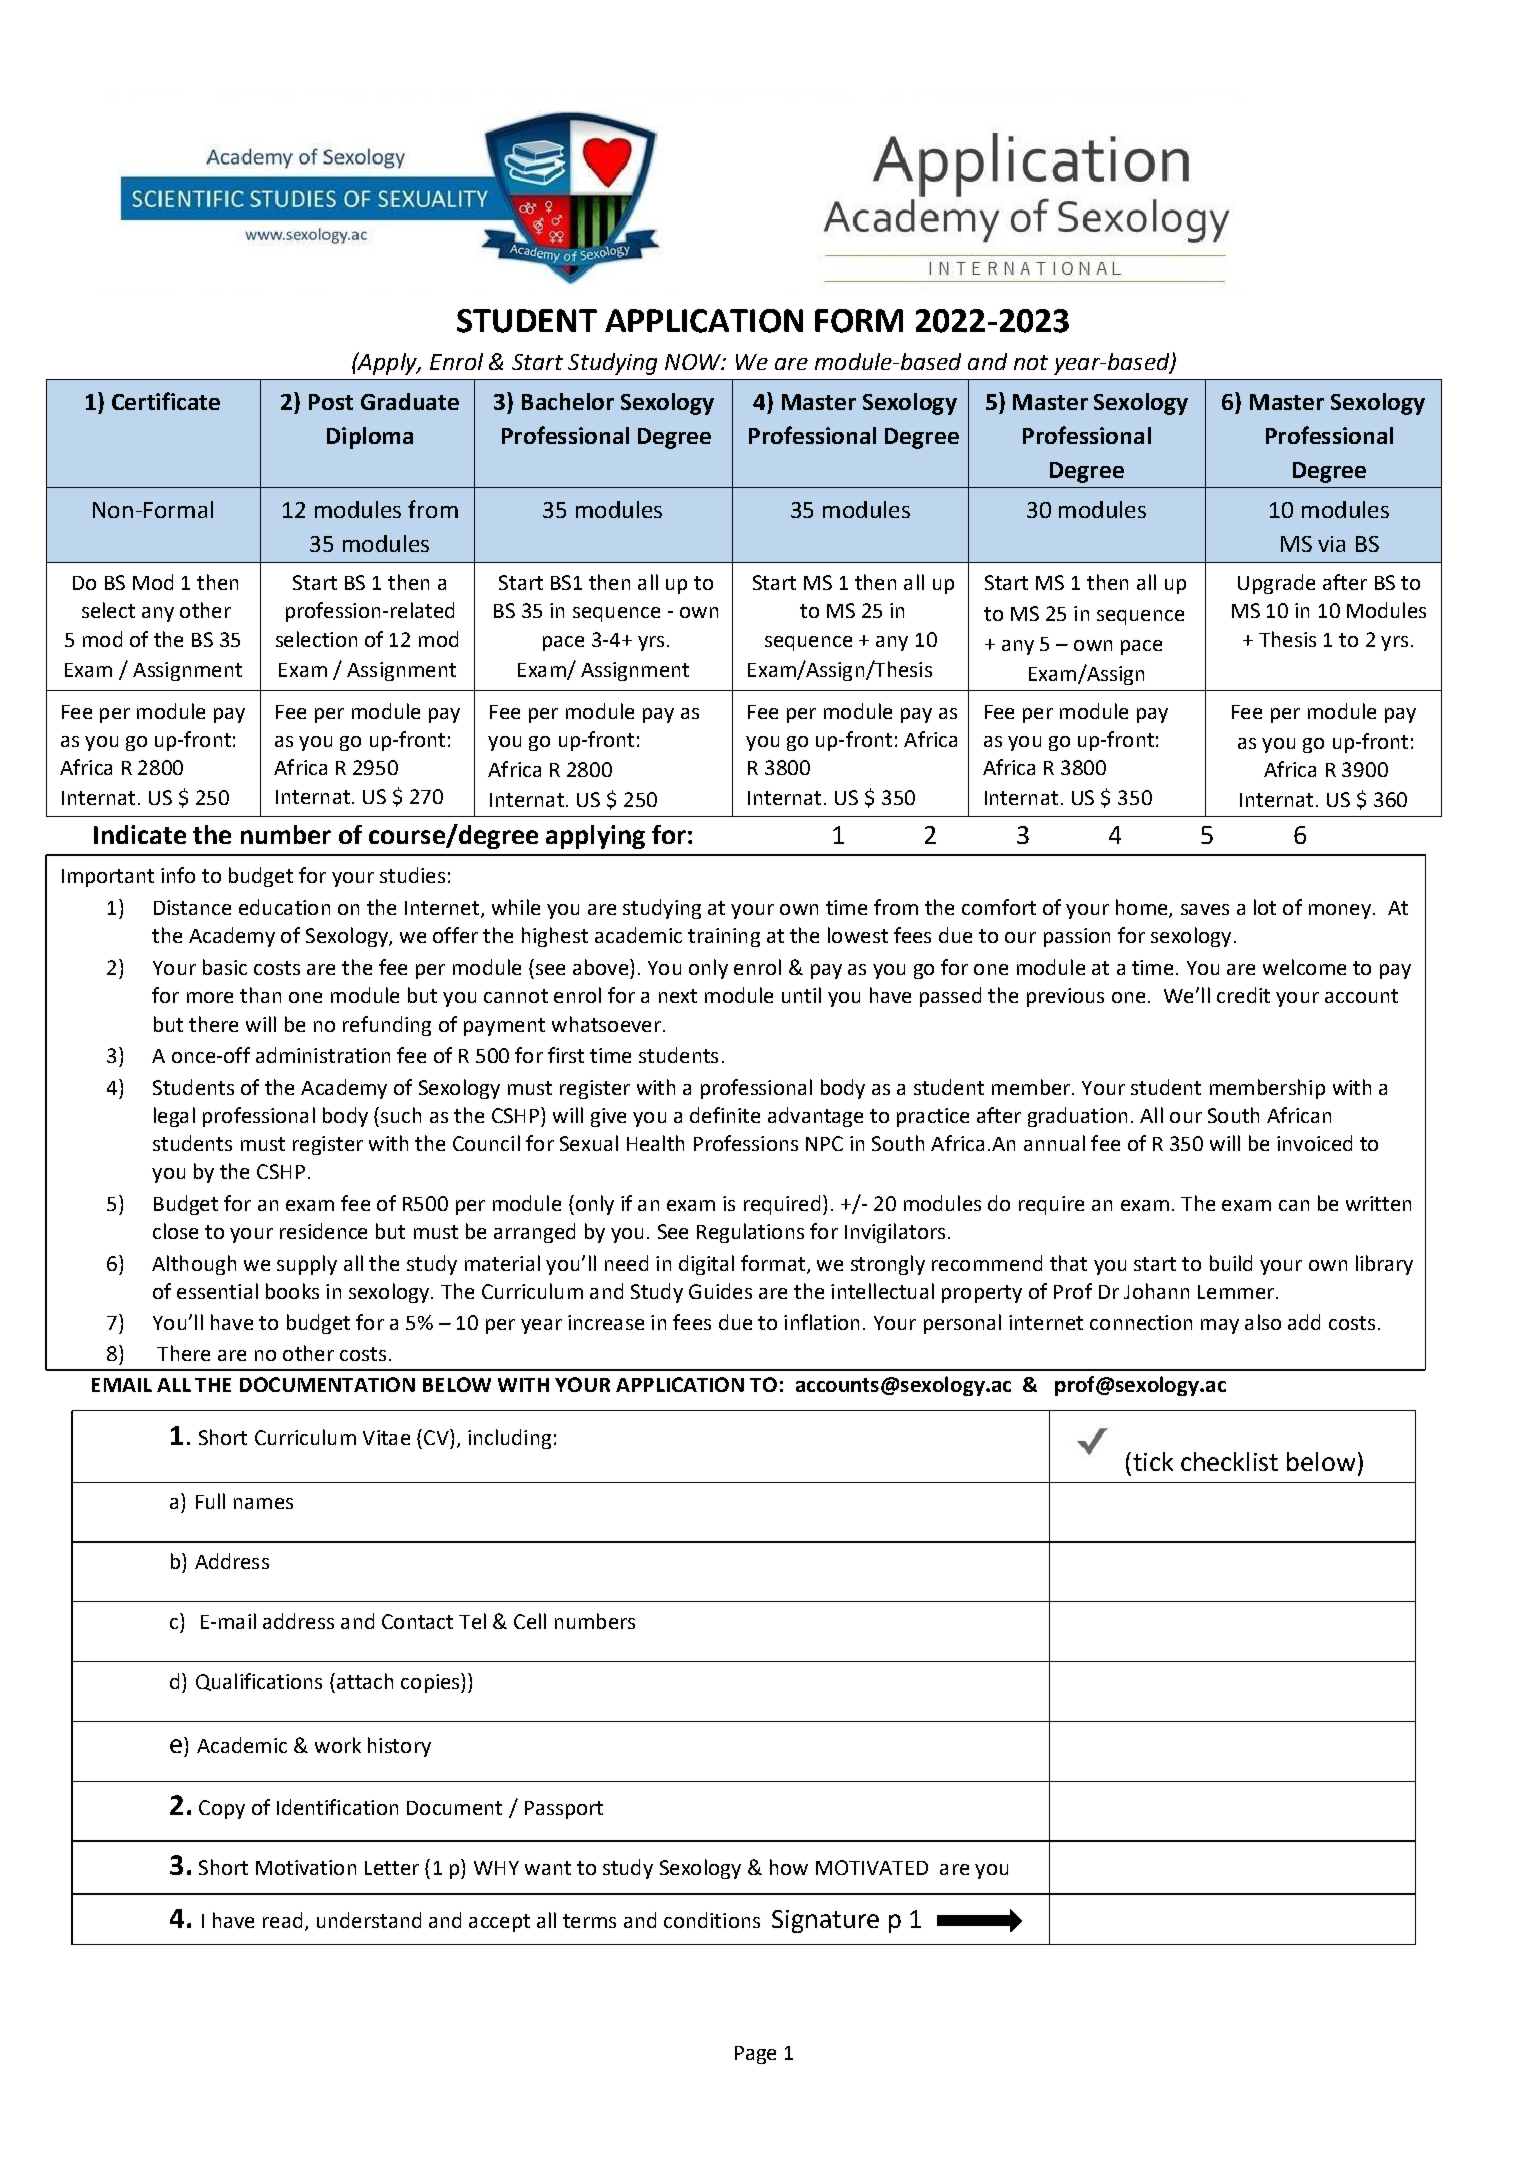  I want to click on Bachelor, so click(568, 401).
